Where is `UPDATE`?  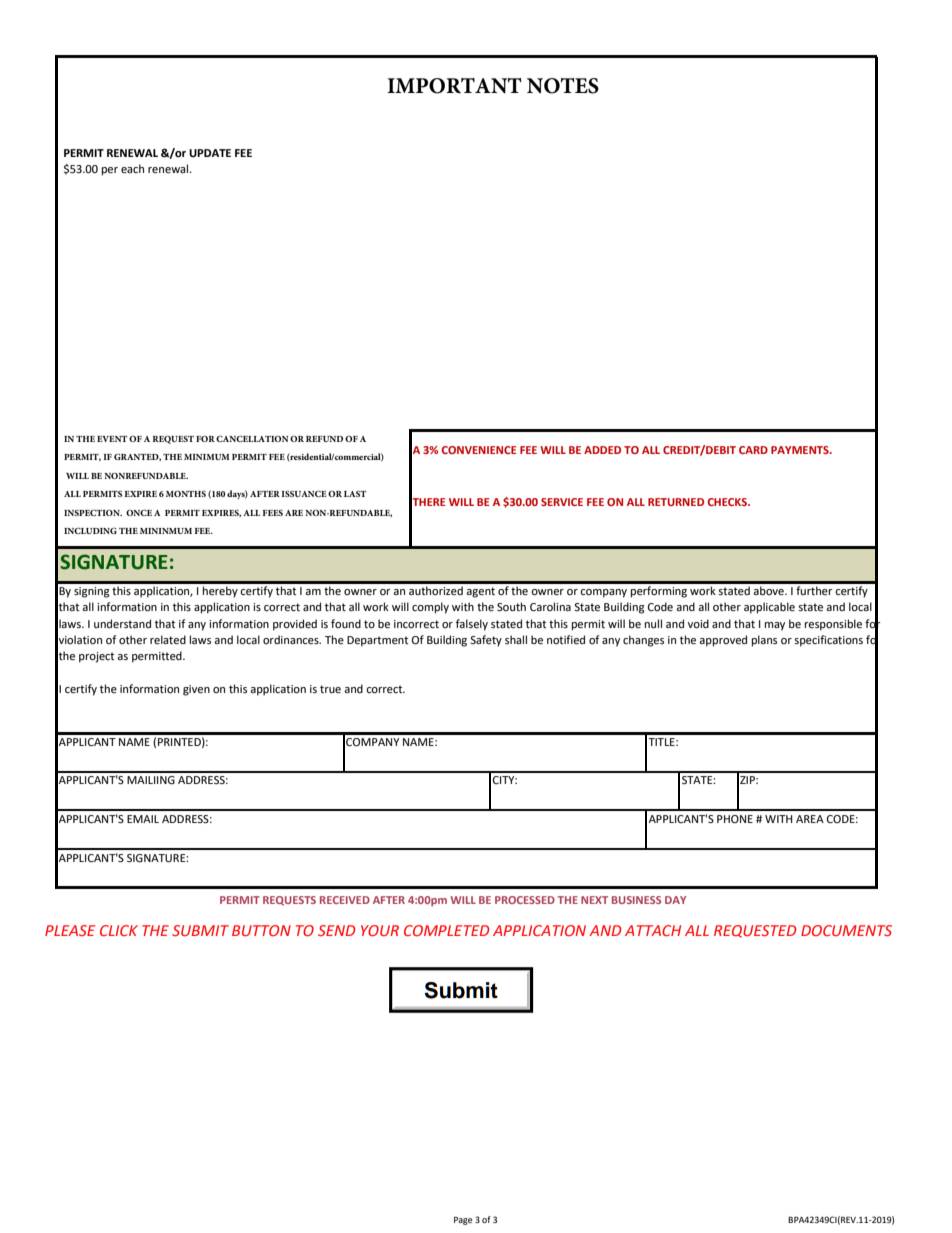 UPDATE is located at coordinates (210, 153).
